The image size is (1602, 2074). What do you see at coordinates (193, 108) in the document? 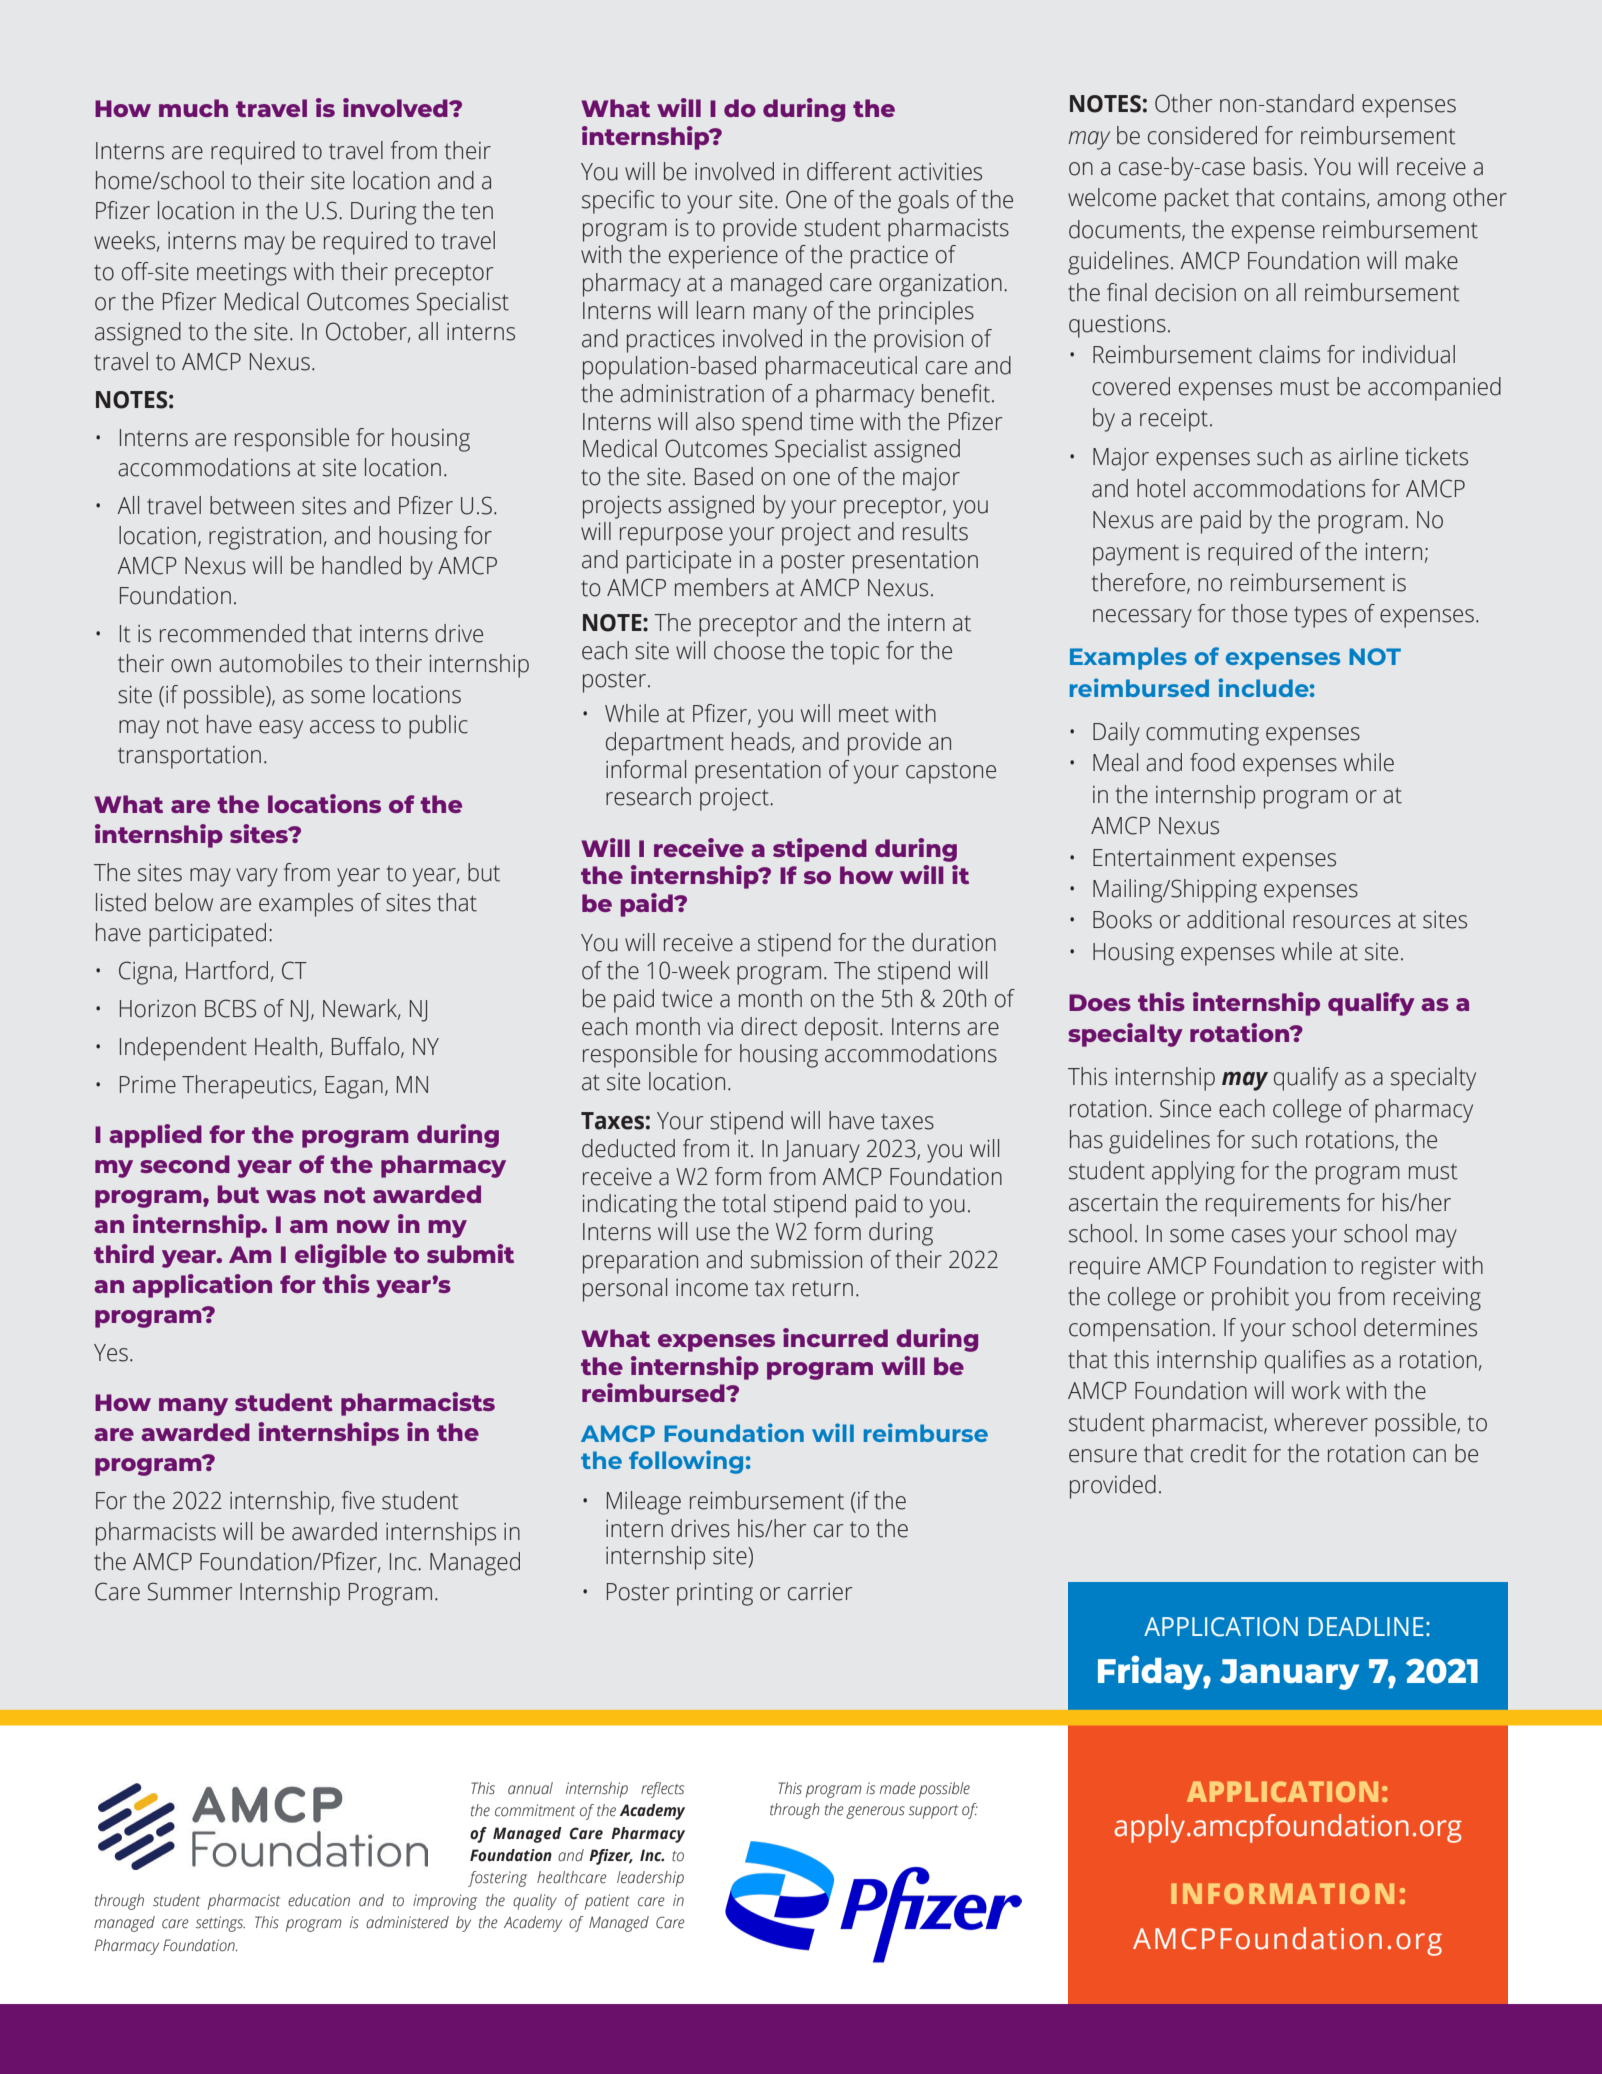
I see `much` at bounding box center [193, 108].
